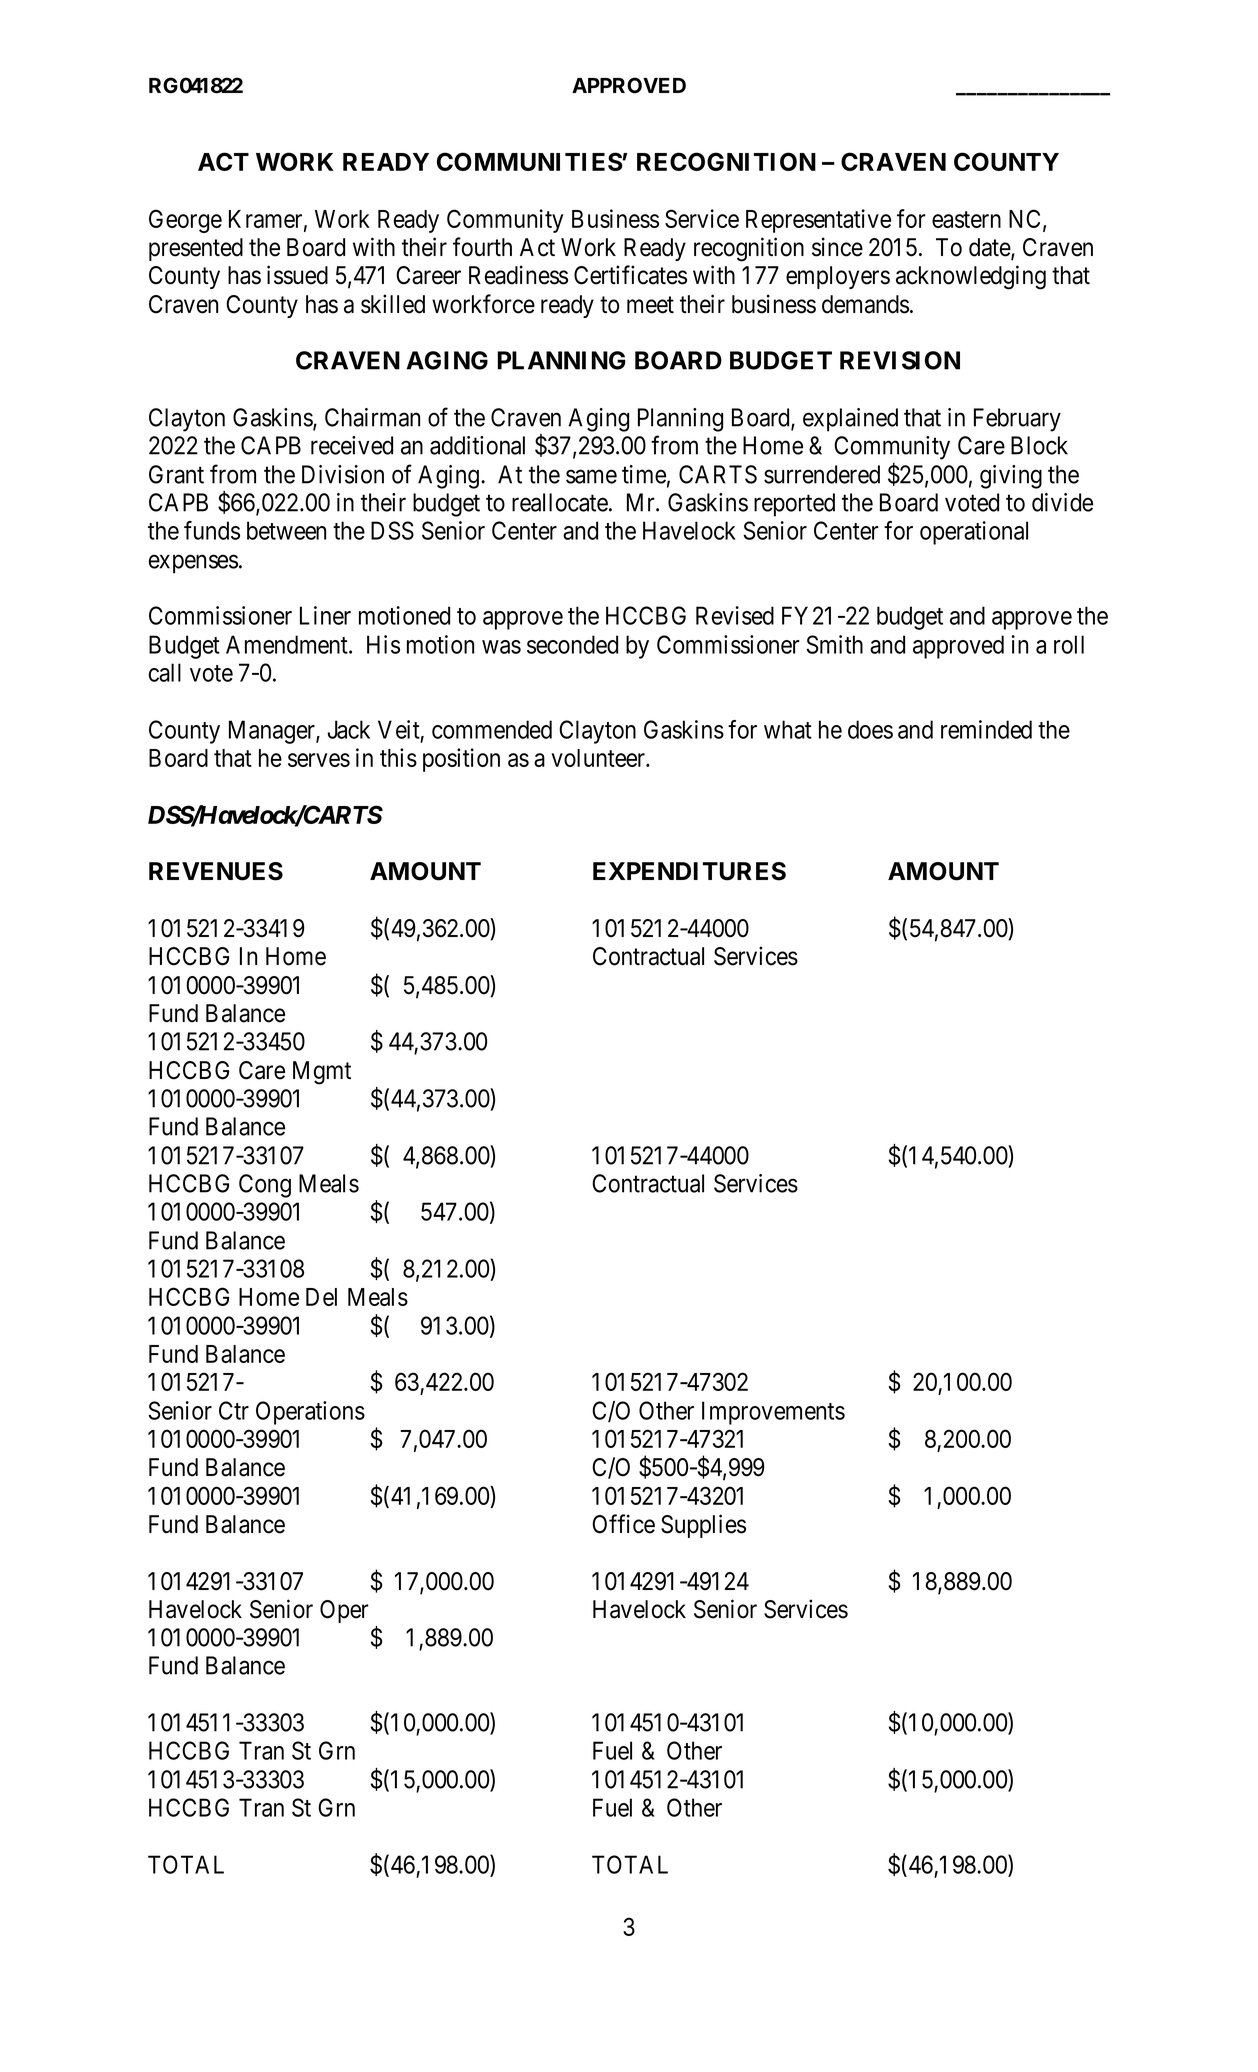  What do you see at coordinates (288, 644) in the page?
I see `Amendment` at bounding box center [288, 644].
